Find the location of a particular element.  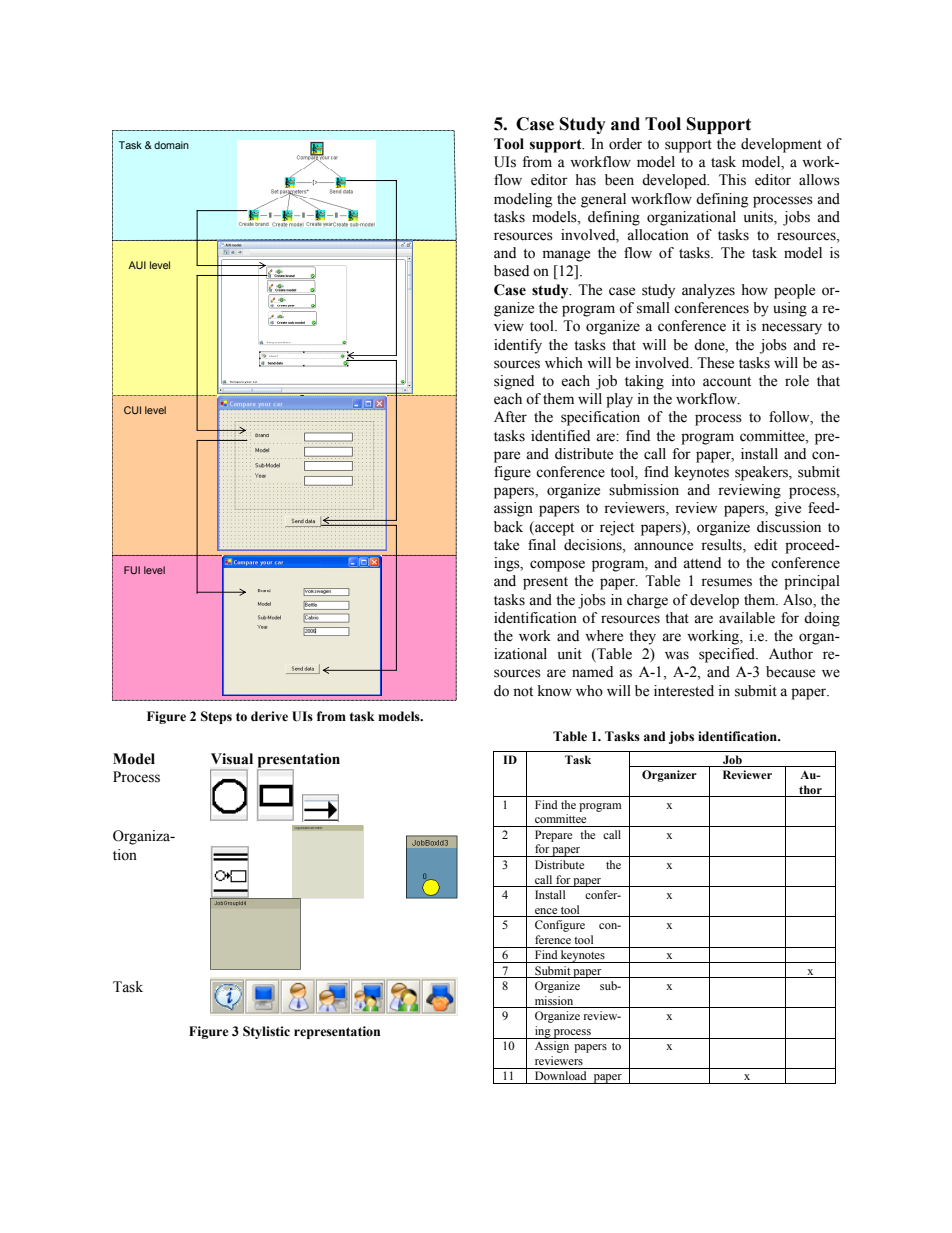

has is located at coordinates (585, 180).
